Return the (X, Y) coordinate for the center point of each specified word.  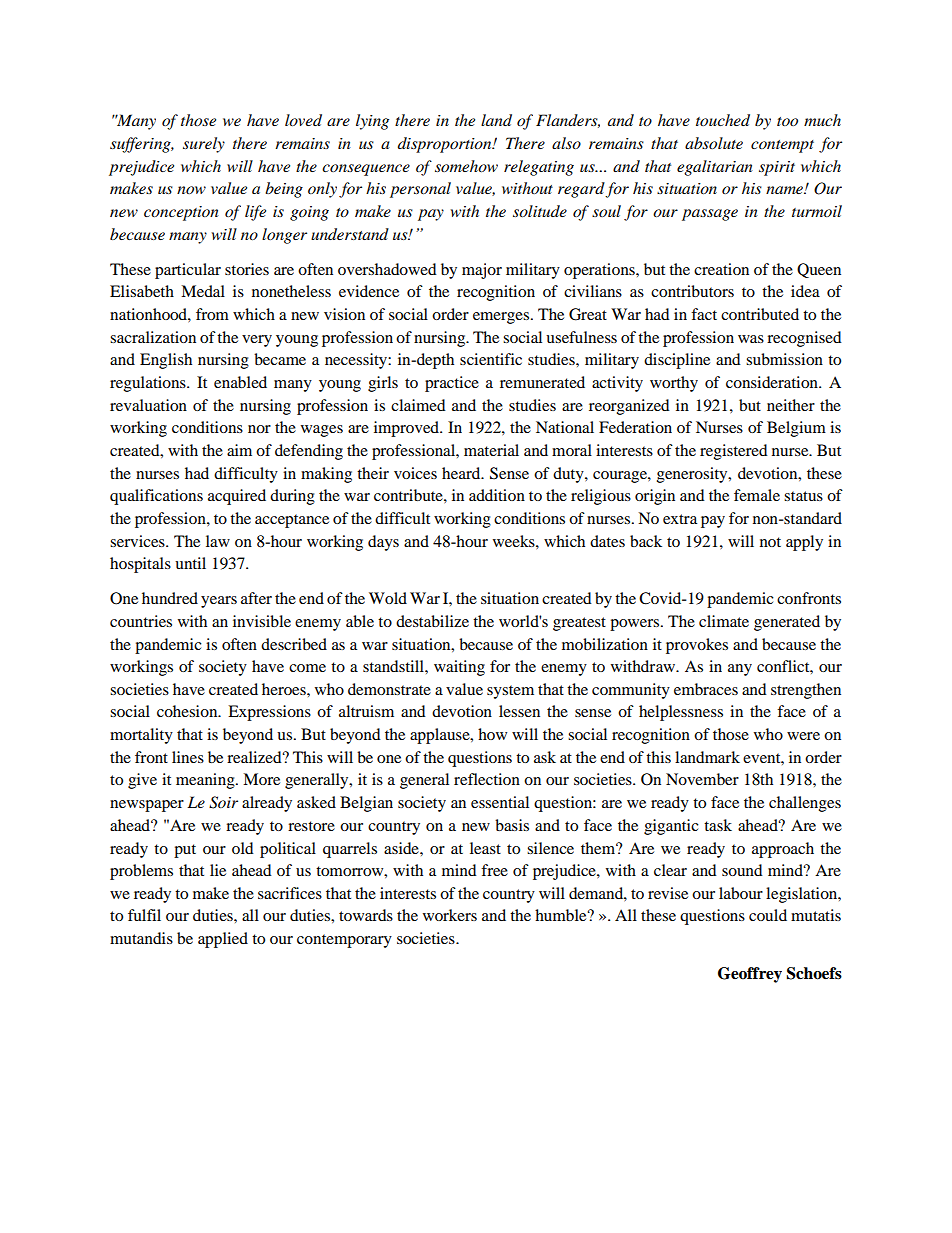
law (218, 541)
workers (450, 915)
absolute (714, 143)
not (770, 542)
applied (223, 940)
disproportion (446, 145)
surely (204, 145)
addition (497, 495)
